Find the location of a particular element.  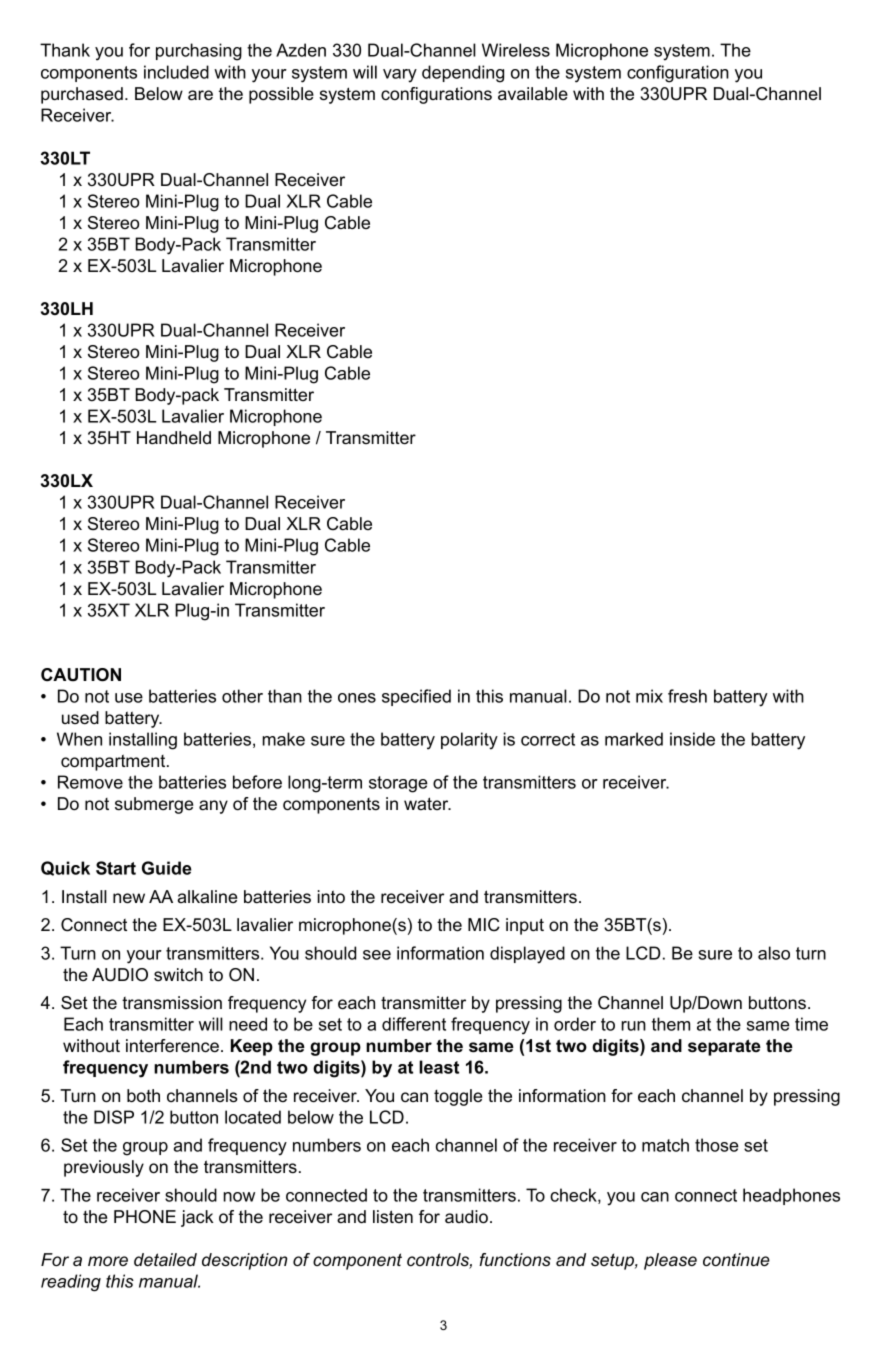

included is located at coordinates (176, 72).
